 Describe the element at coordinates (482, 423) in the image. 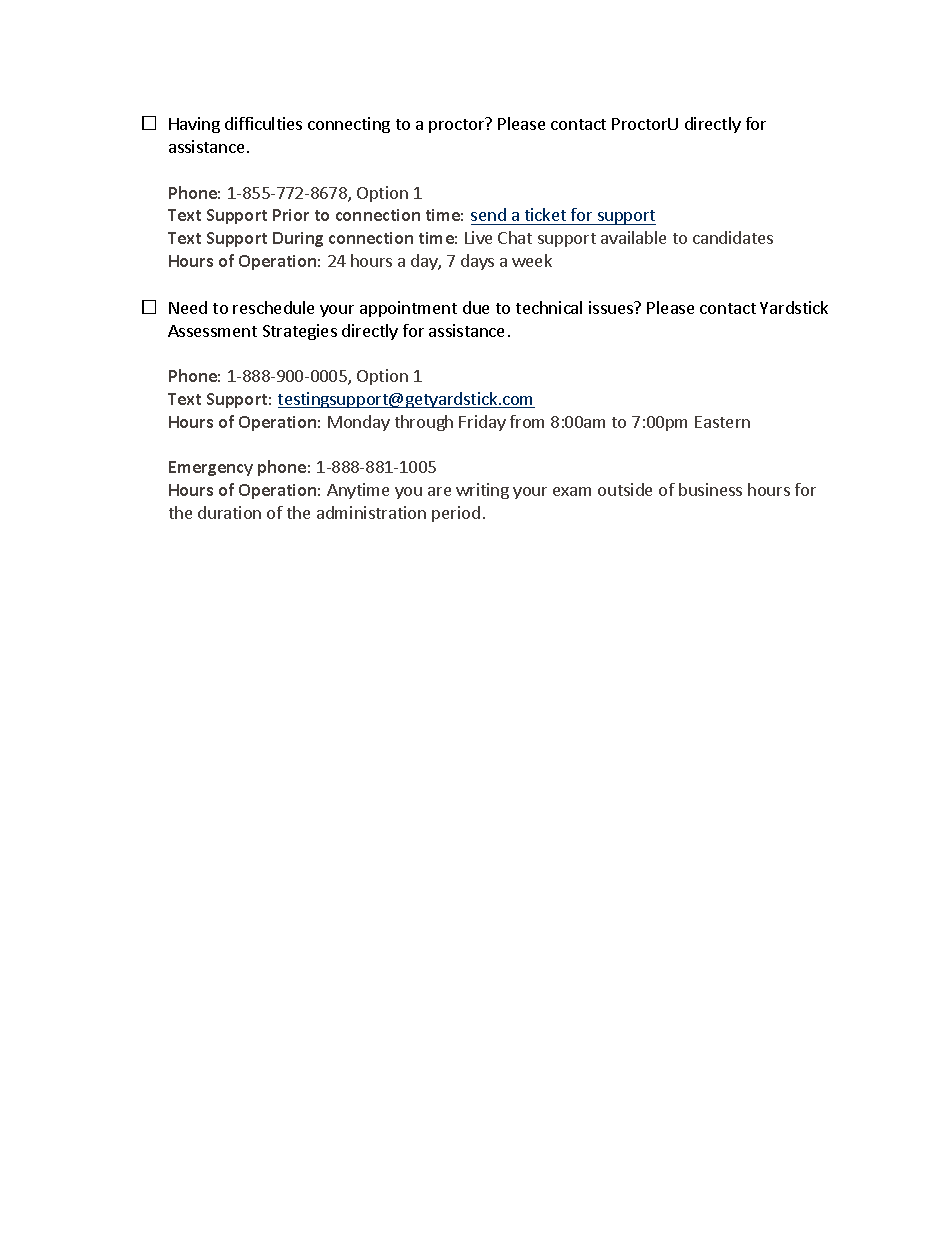

I see `Friday` at that location.
